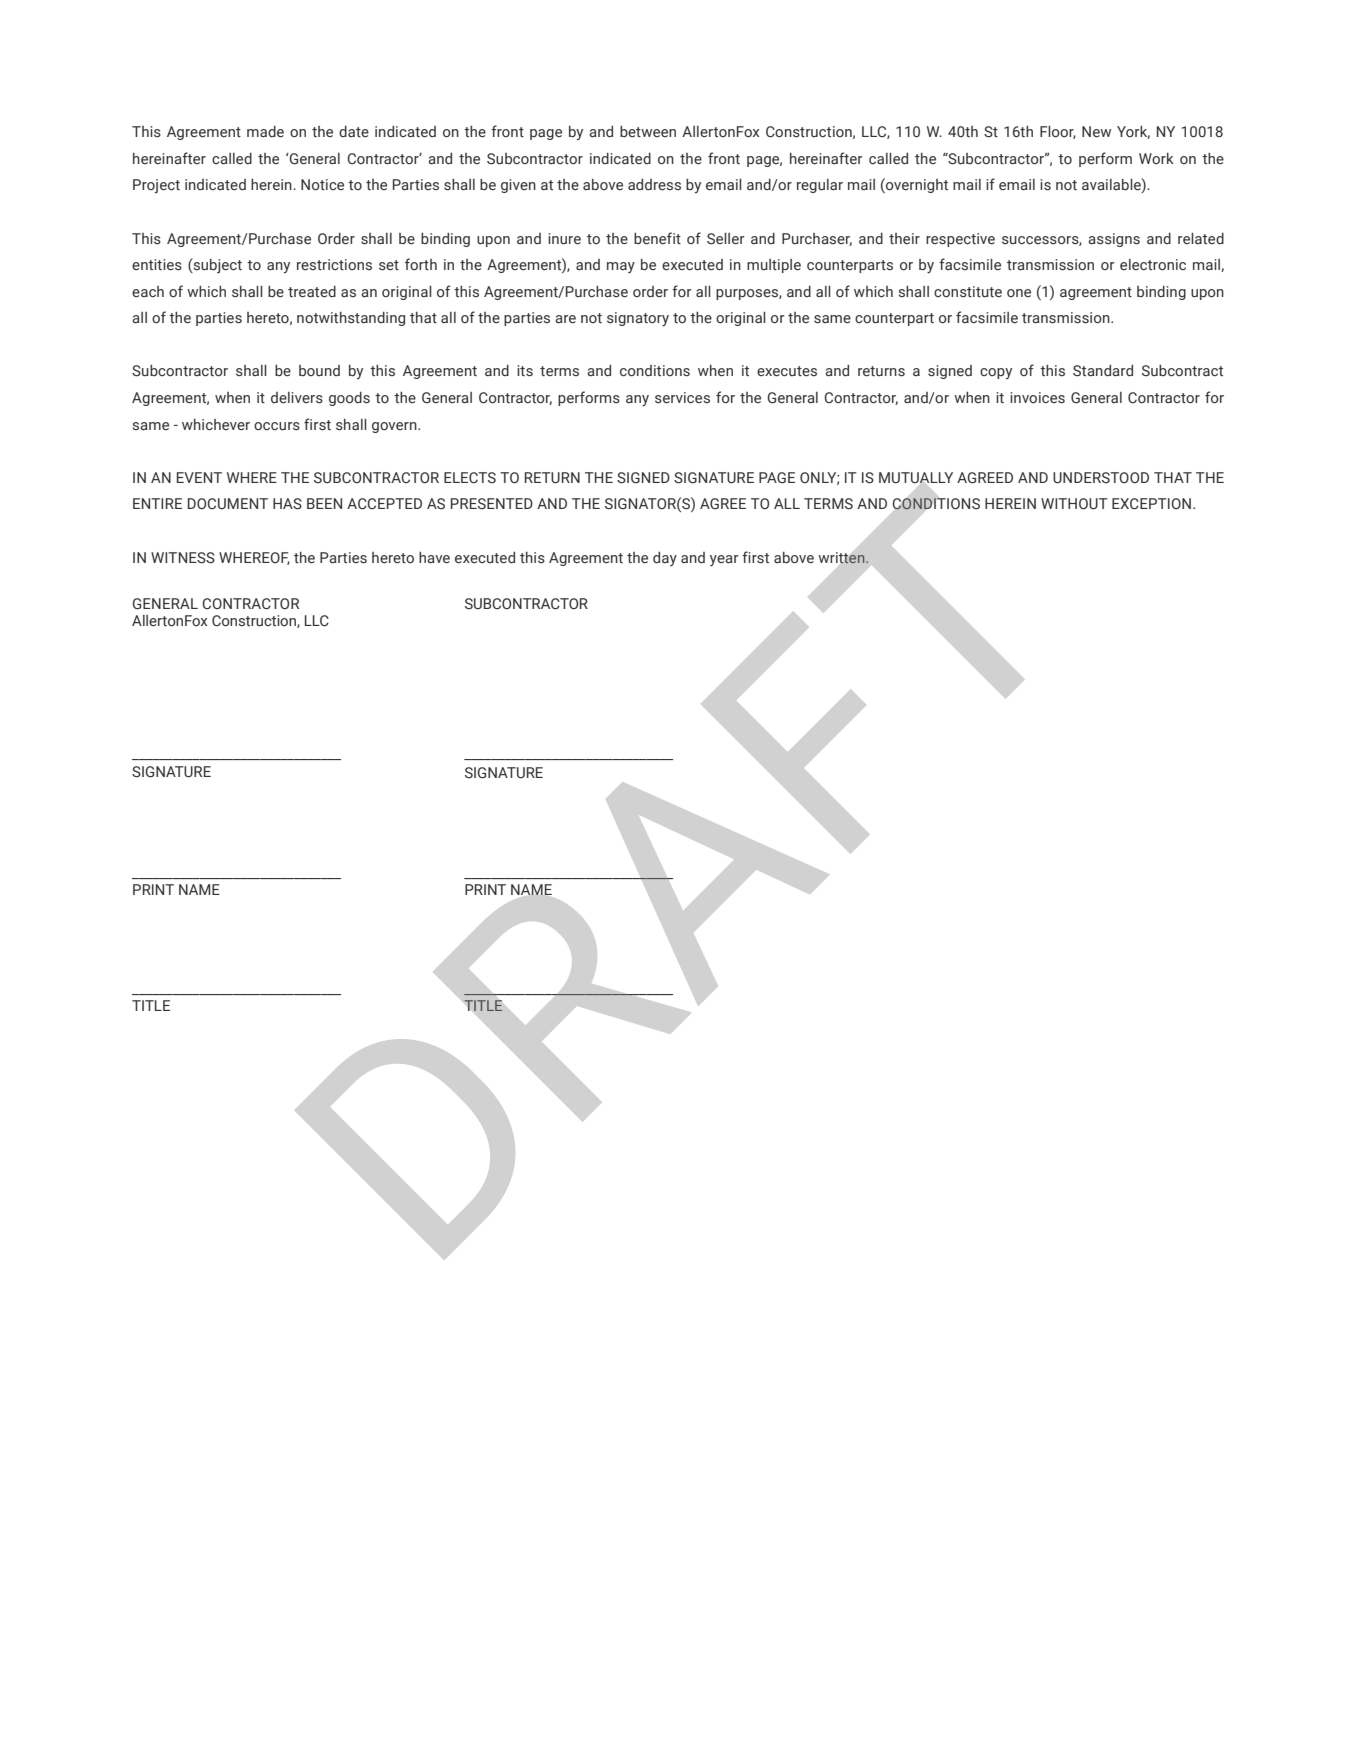 The height and width of the document is (1754, 1355). I want to click on bound, so click(319, 370).
